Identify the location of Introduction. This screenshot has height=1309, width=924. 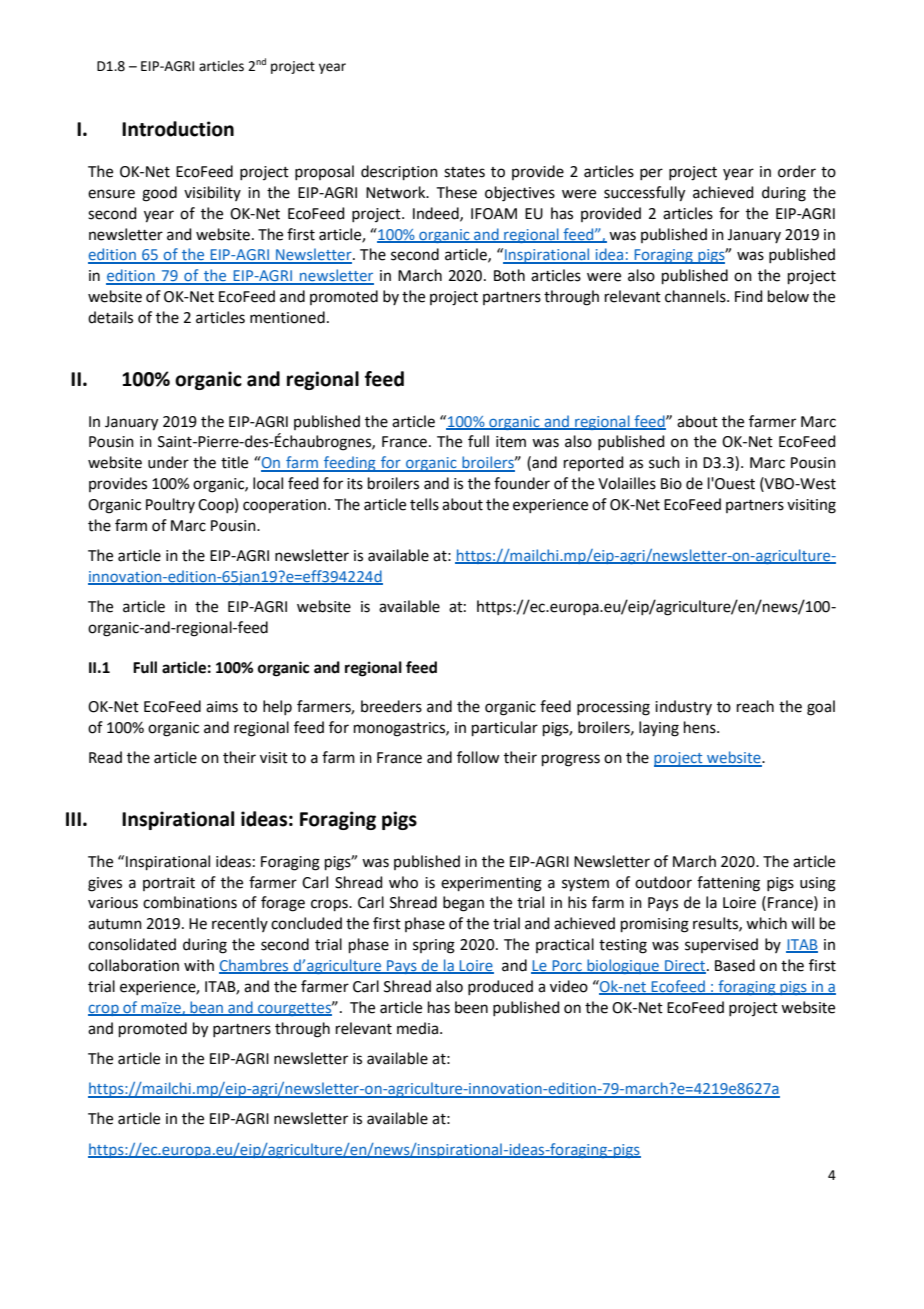
(178, 129).
